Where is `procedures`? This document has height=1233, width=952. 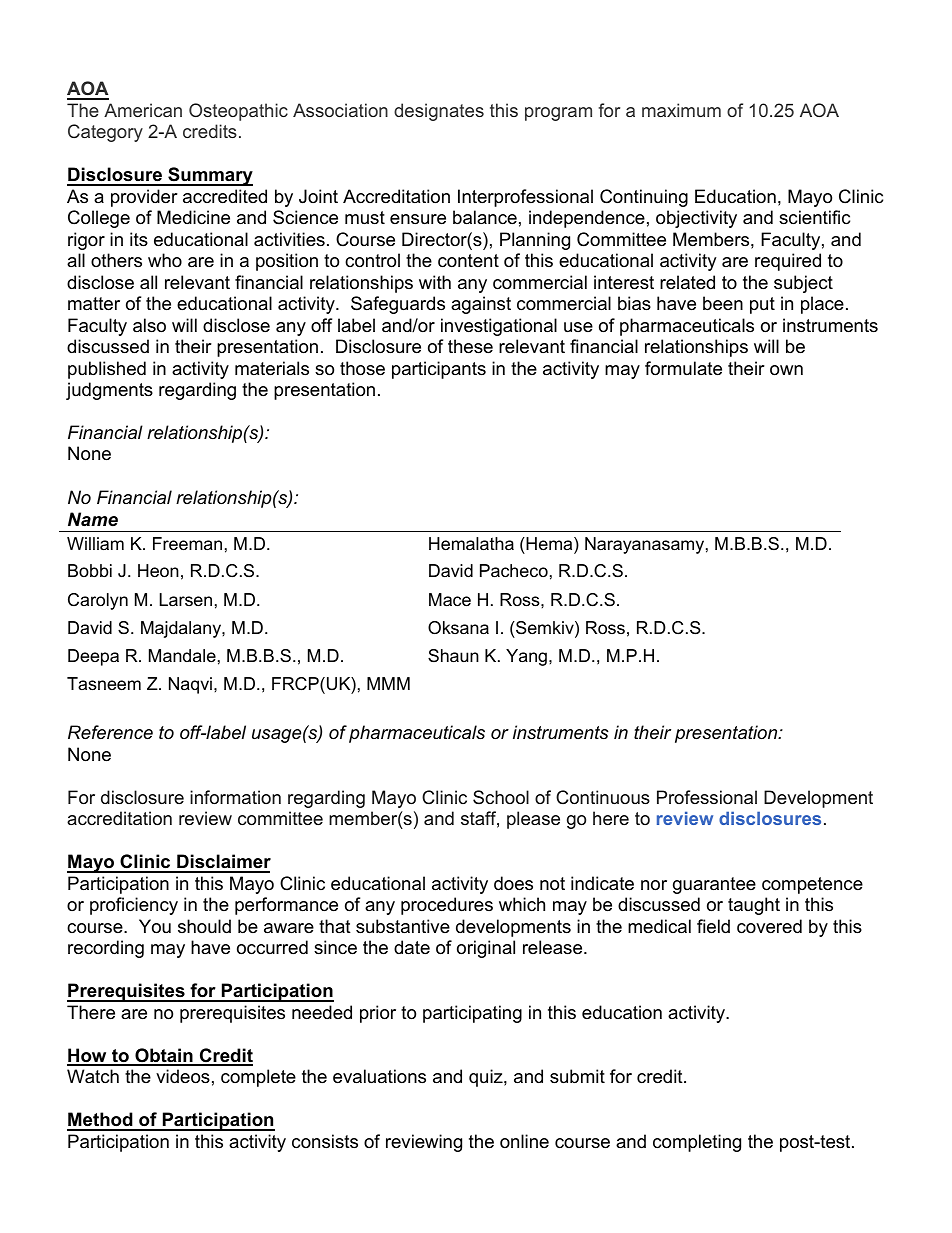
procedures is located at coordinates (447, 906).
